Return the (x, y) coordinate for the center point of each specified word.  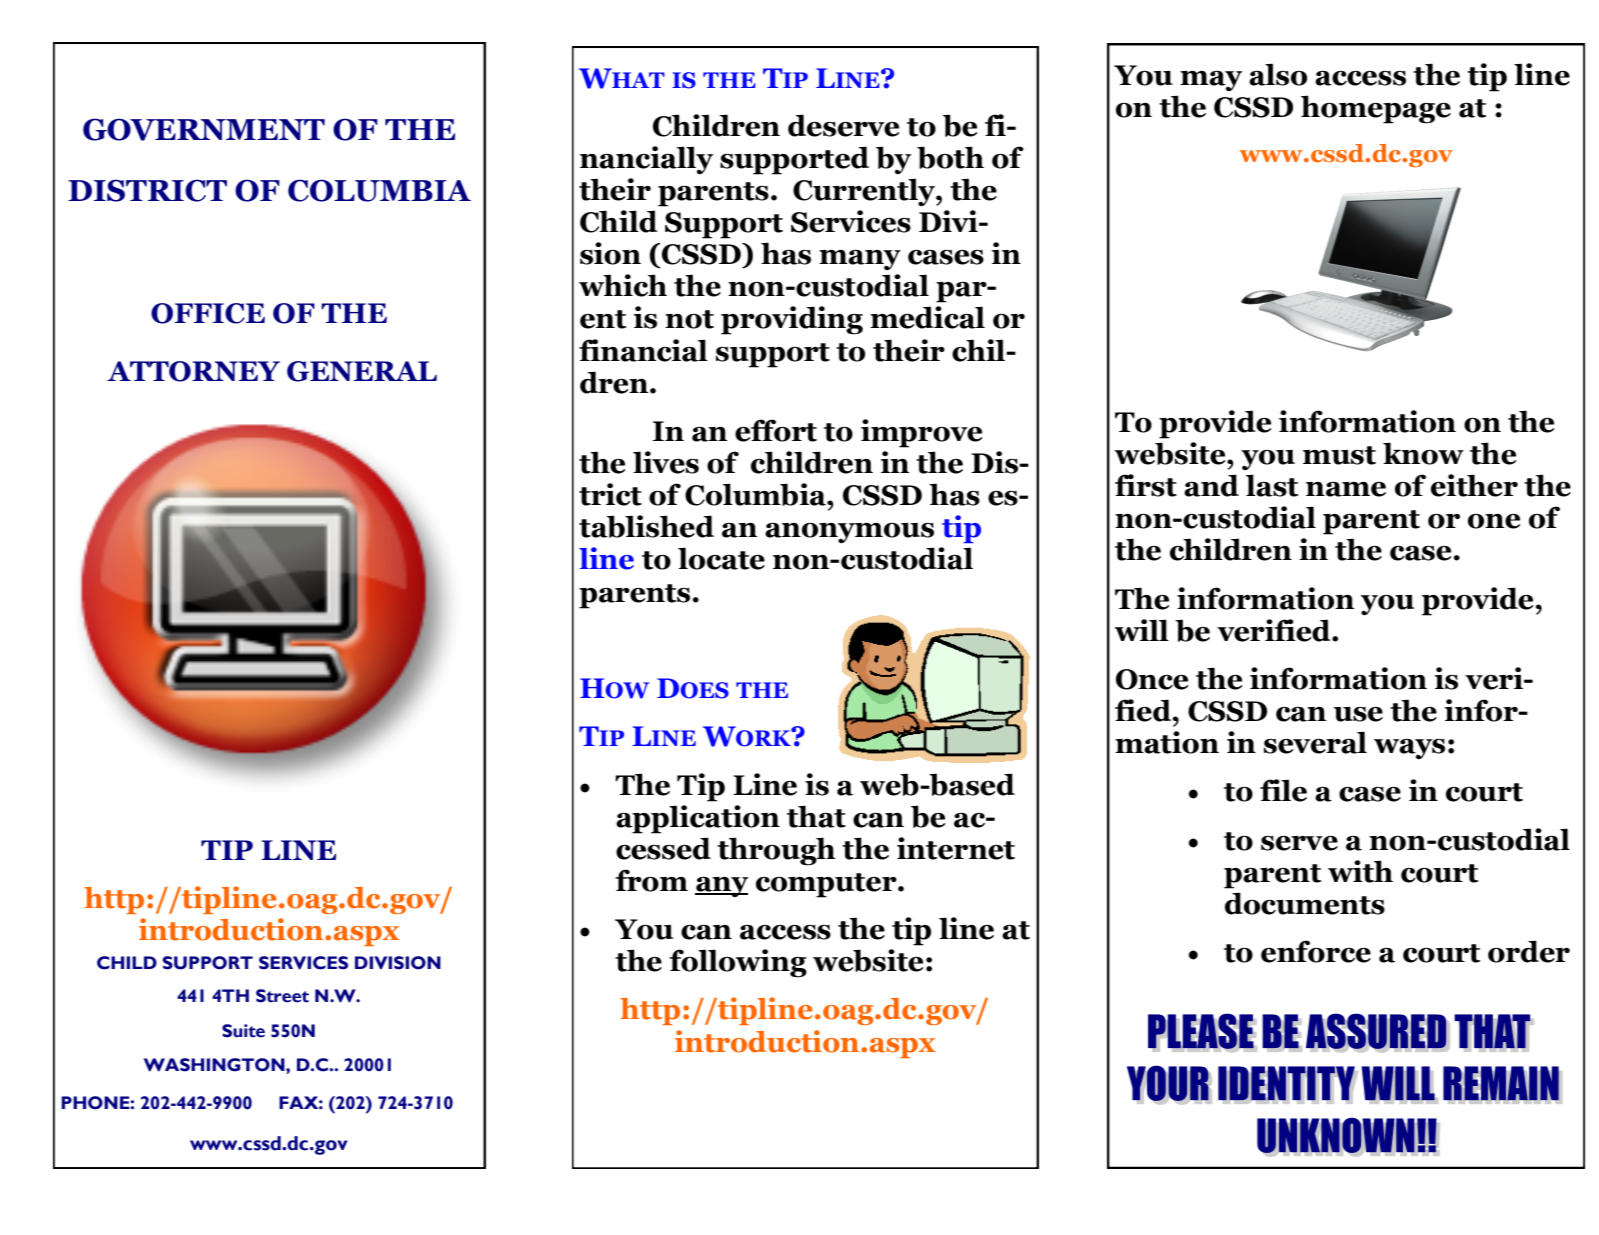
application (698, 819)
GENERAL (362, 371)
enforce (1316, 951)
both (950, 157)
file (1283, 790)
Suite (243, 1031)
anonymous (849, 533)
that (816, 816)
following (738, 963)
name (1346, 489)
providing (792, 320)
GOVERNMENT (204, 129)
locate (721, 558)
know (1423, 453)
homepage (1376, 109)
